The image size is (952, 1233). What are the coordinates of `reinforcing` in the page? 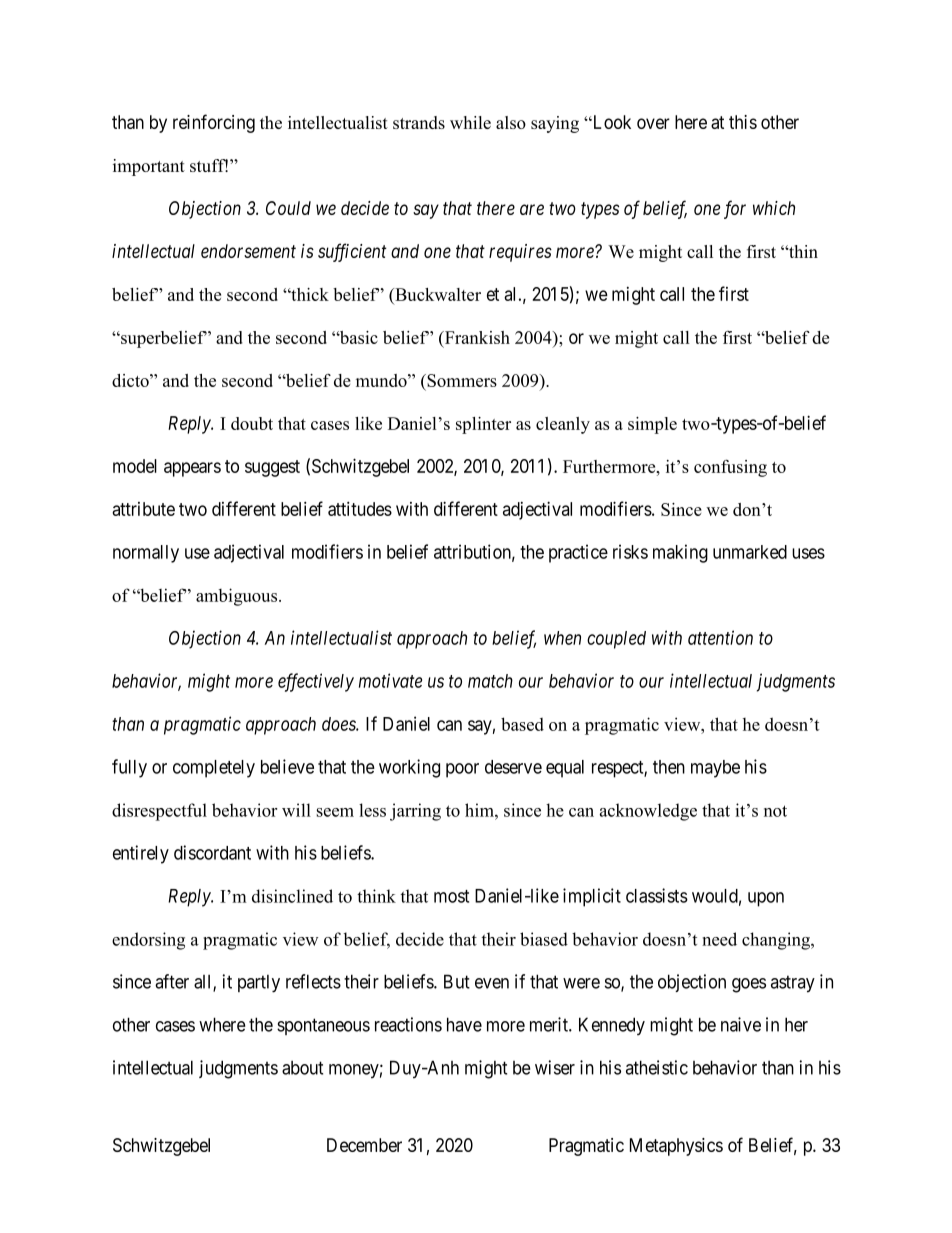 It's located at (214, 123).
